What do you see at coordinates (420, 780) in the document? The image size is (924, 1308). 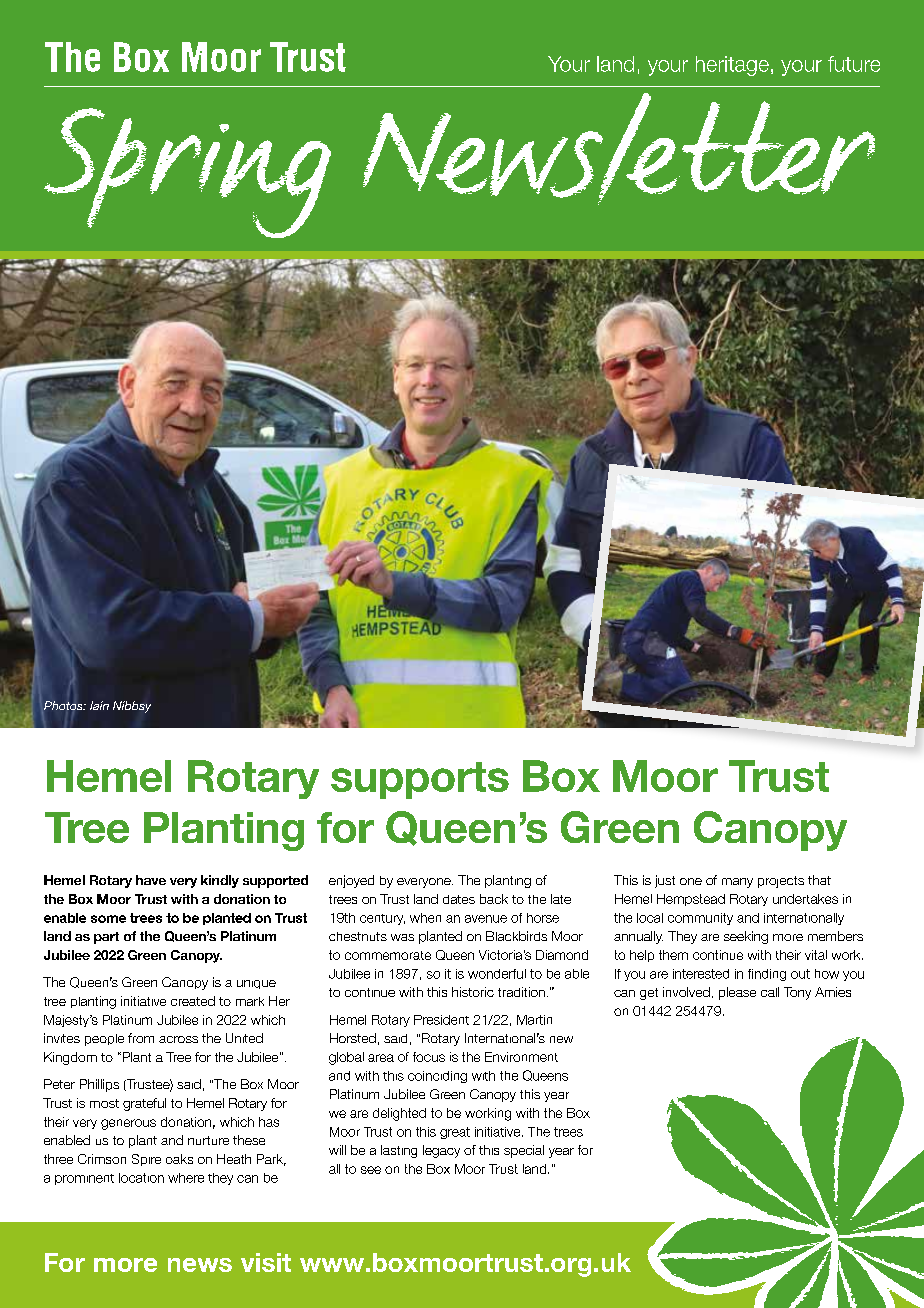 I see `supports` at bounding box center [420, 780].
